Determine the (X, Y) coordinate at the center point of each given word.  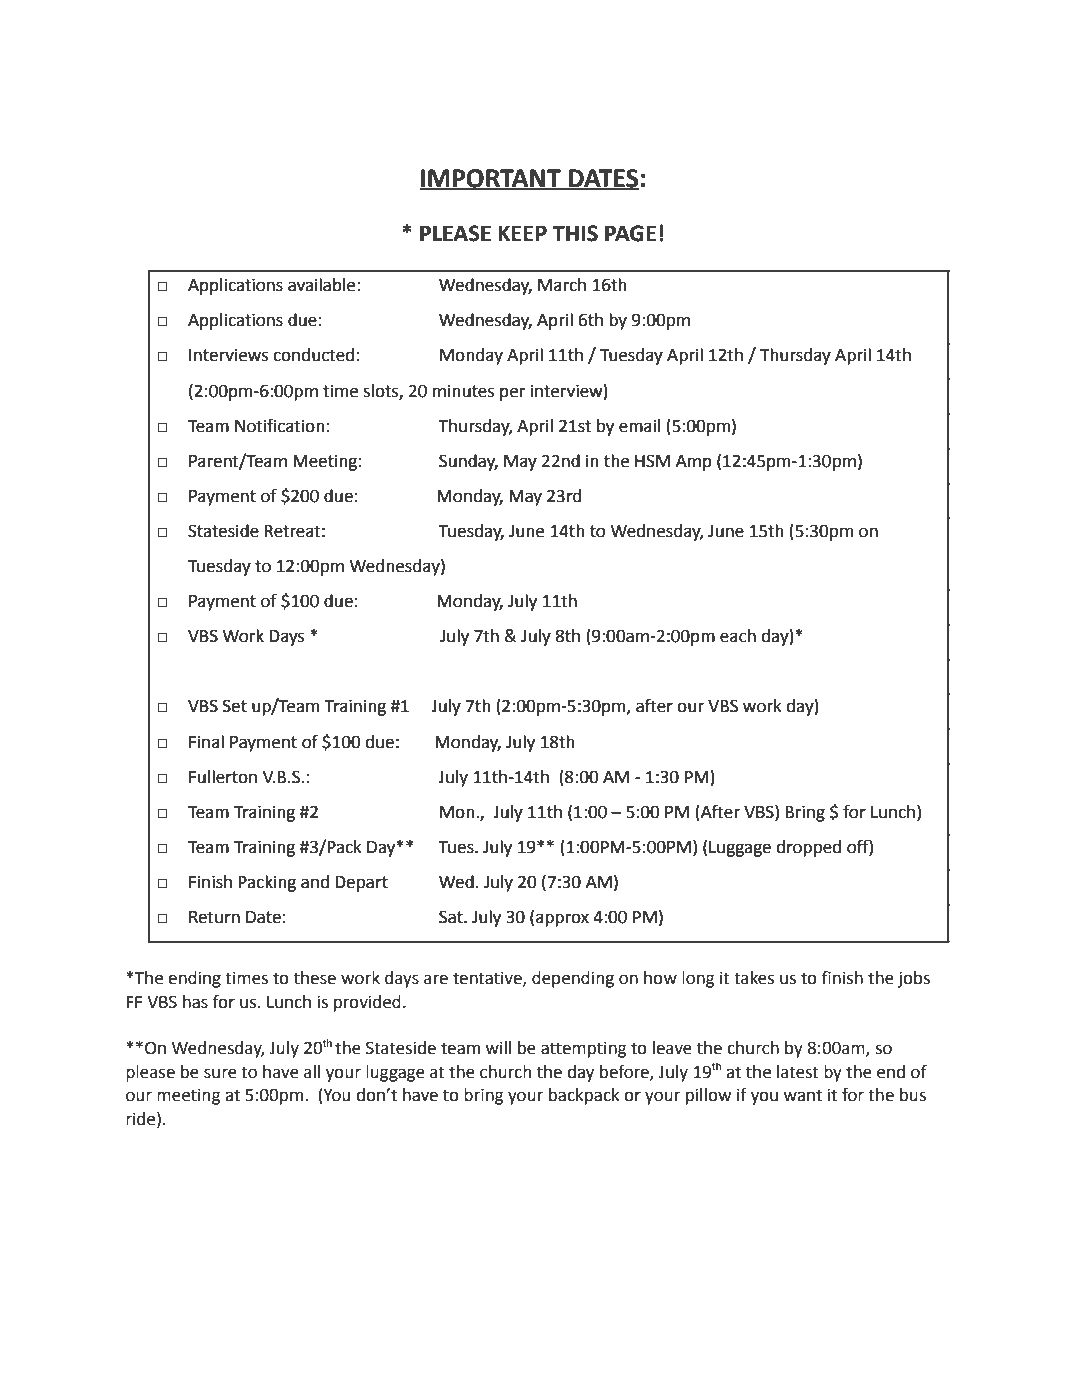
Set (235, 706)
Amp (694, 463)
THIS (575, 233)
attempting (584, 1049)
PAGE (630, 233)
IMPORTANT (491, 179)
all (312, 1072)
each (738, 636)
